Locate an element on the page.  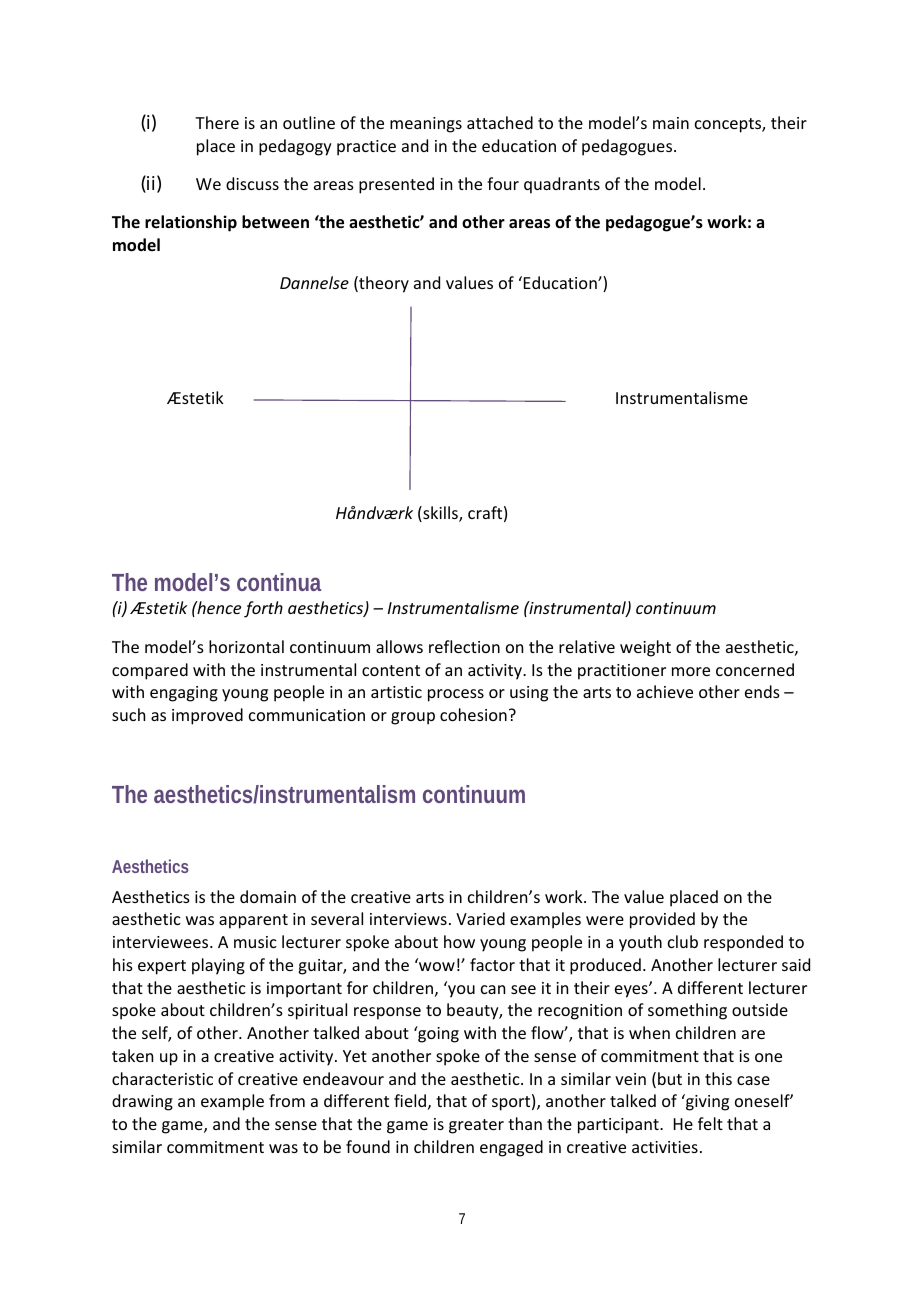
There is located at coordinates (217, 122).
